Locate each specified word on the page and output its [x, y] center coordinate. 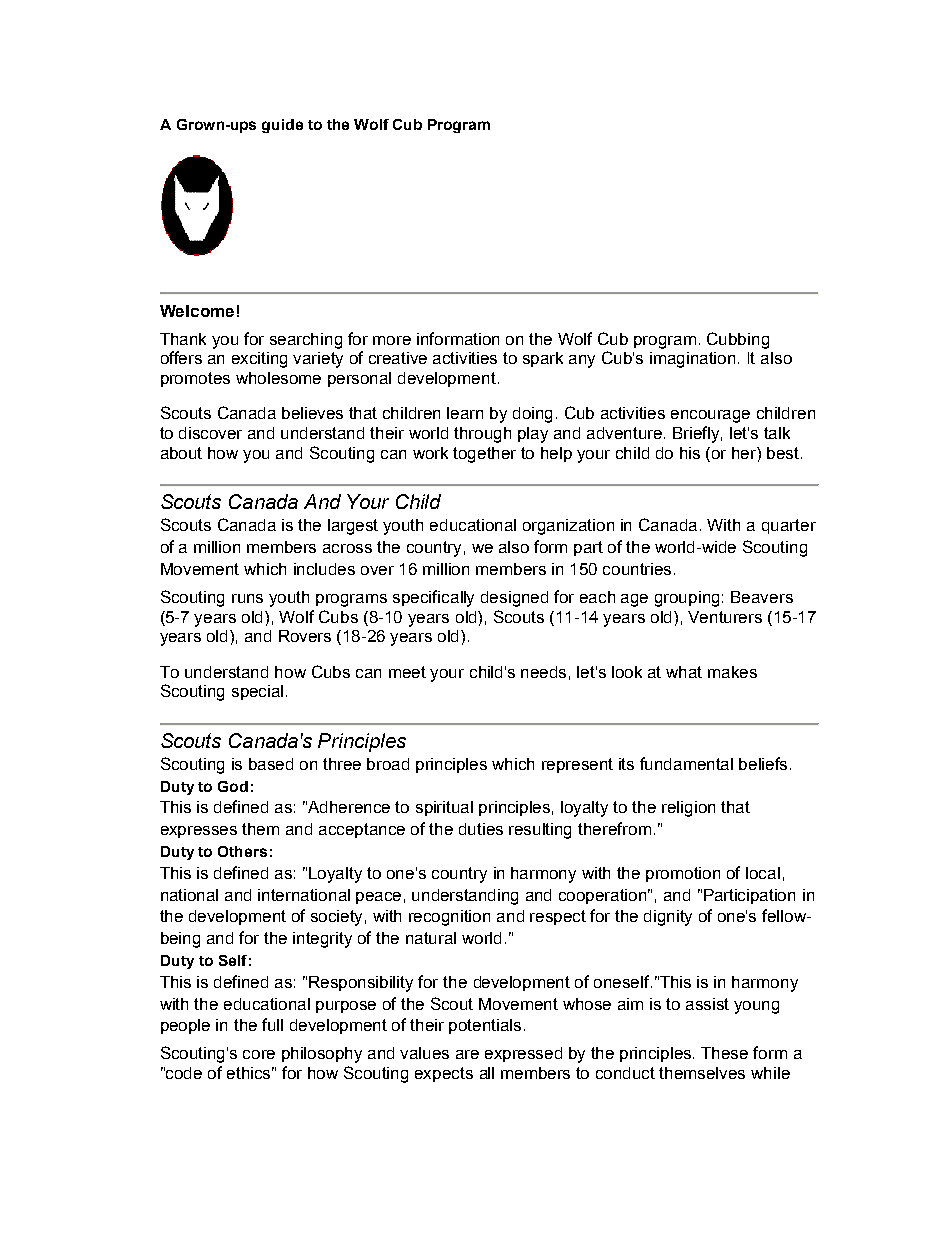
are [467, 1054]
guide [282, 126]
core [259, 1054]
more [392, 340]
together [484, 455]
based [271, 764]
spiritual [444, 808]
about [181, 453]
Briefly [697, 434]
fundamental [686, 763]
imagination [692, 360]
